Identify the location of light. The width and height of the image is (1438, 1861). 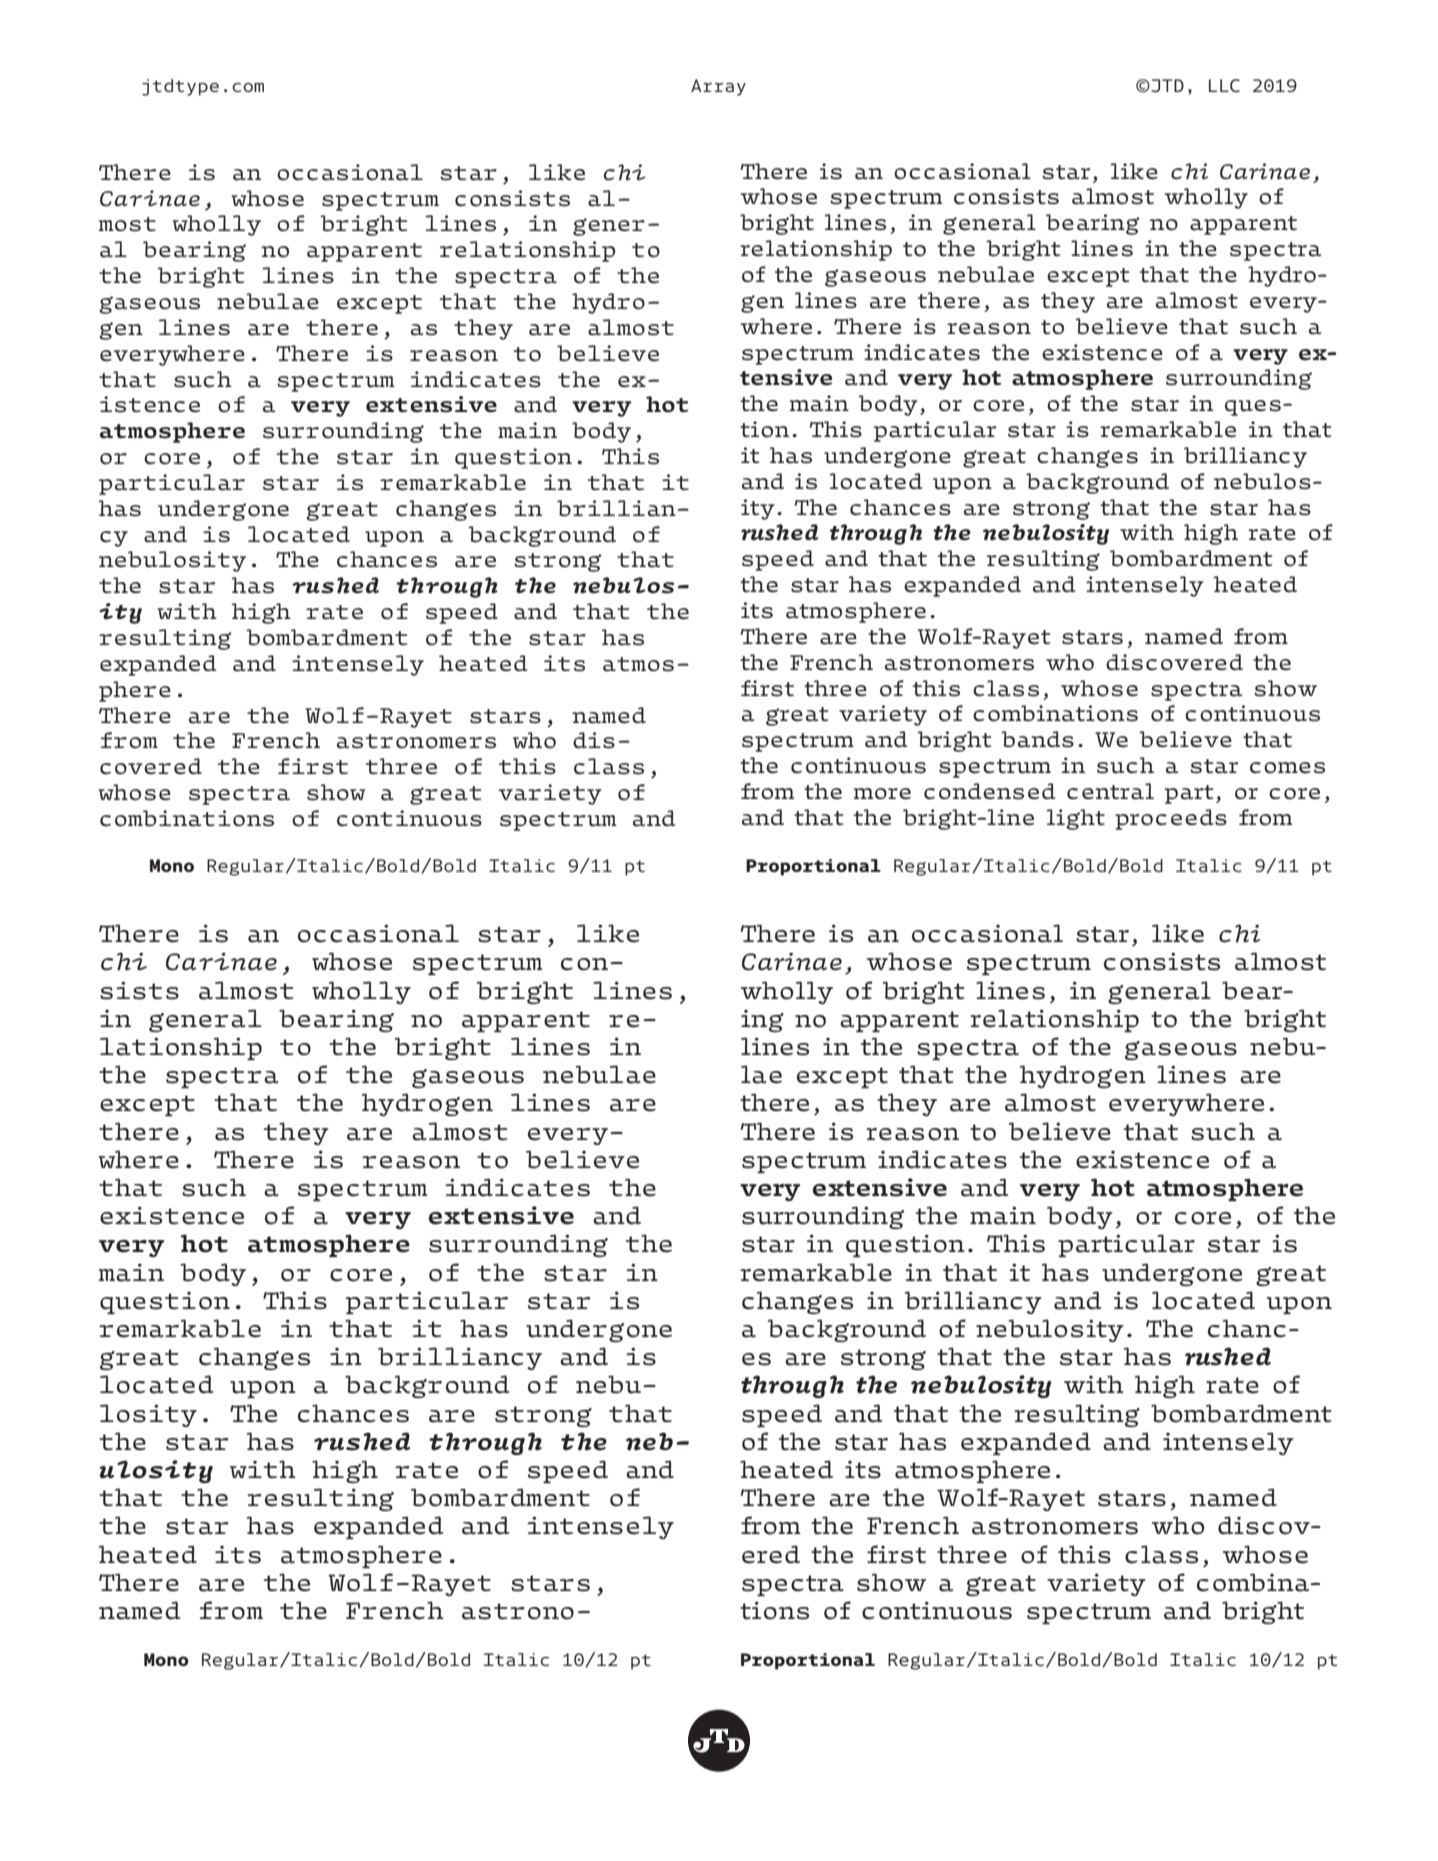
(1076, 819).
